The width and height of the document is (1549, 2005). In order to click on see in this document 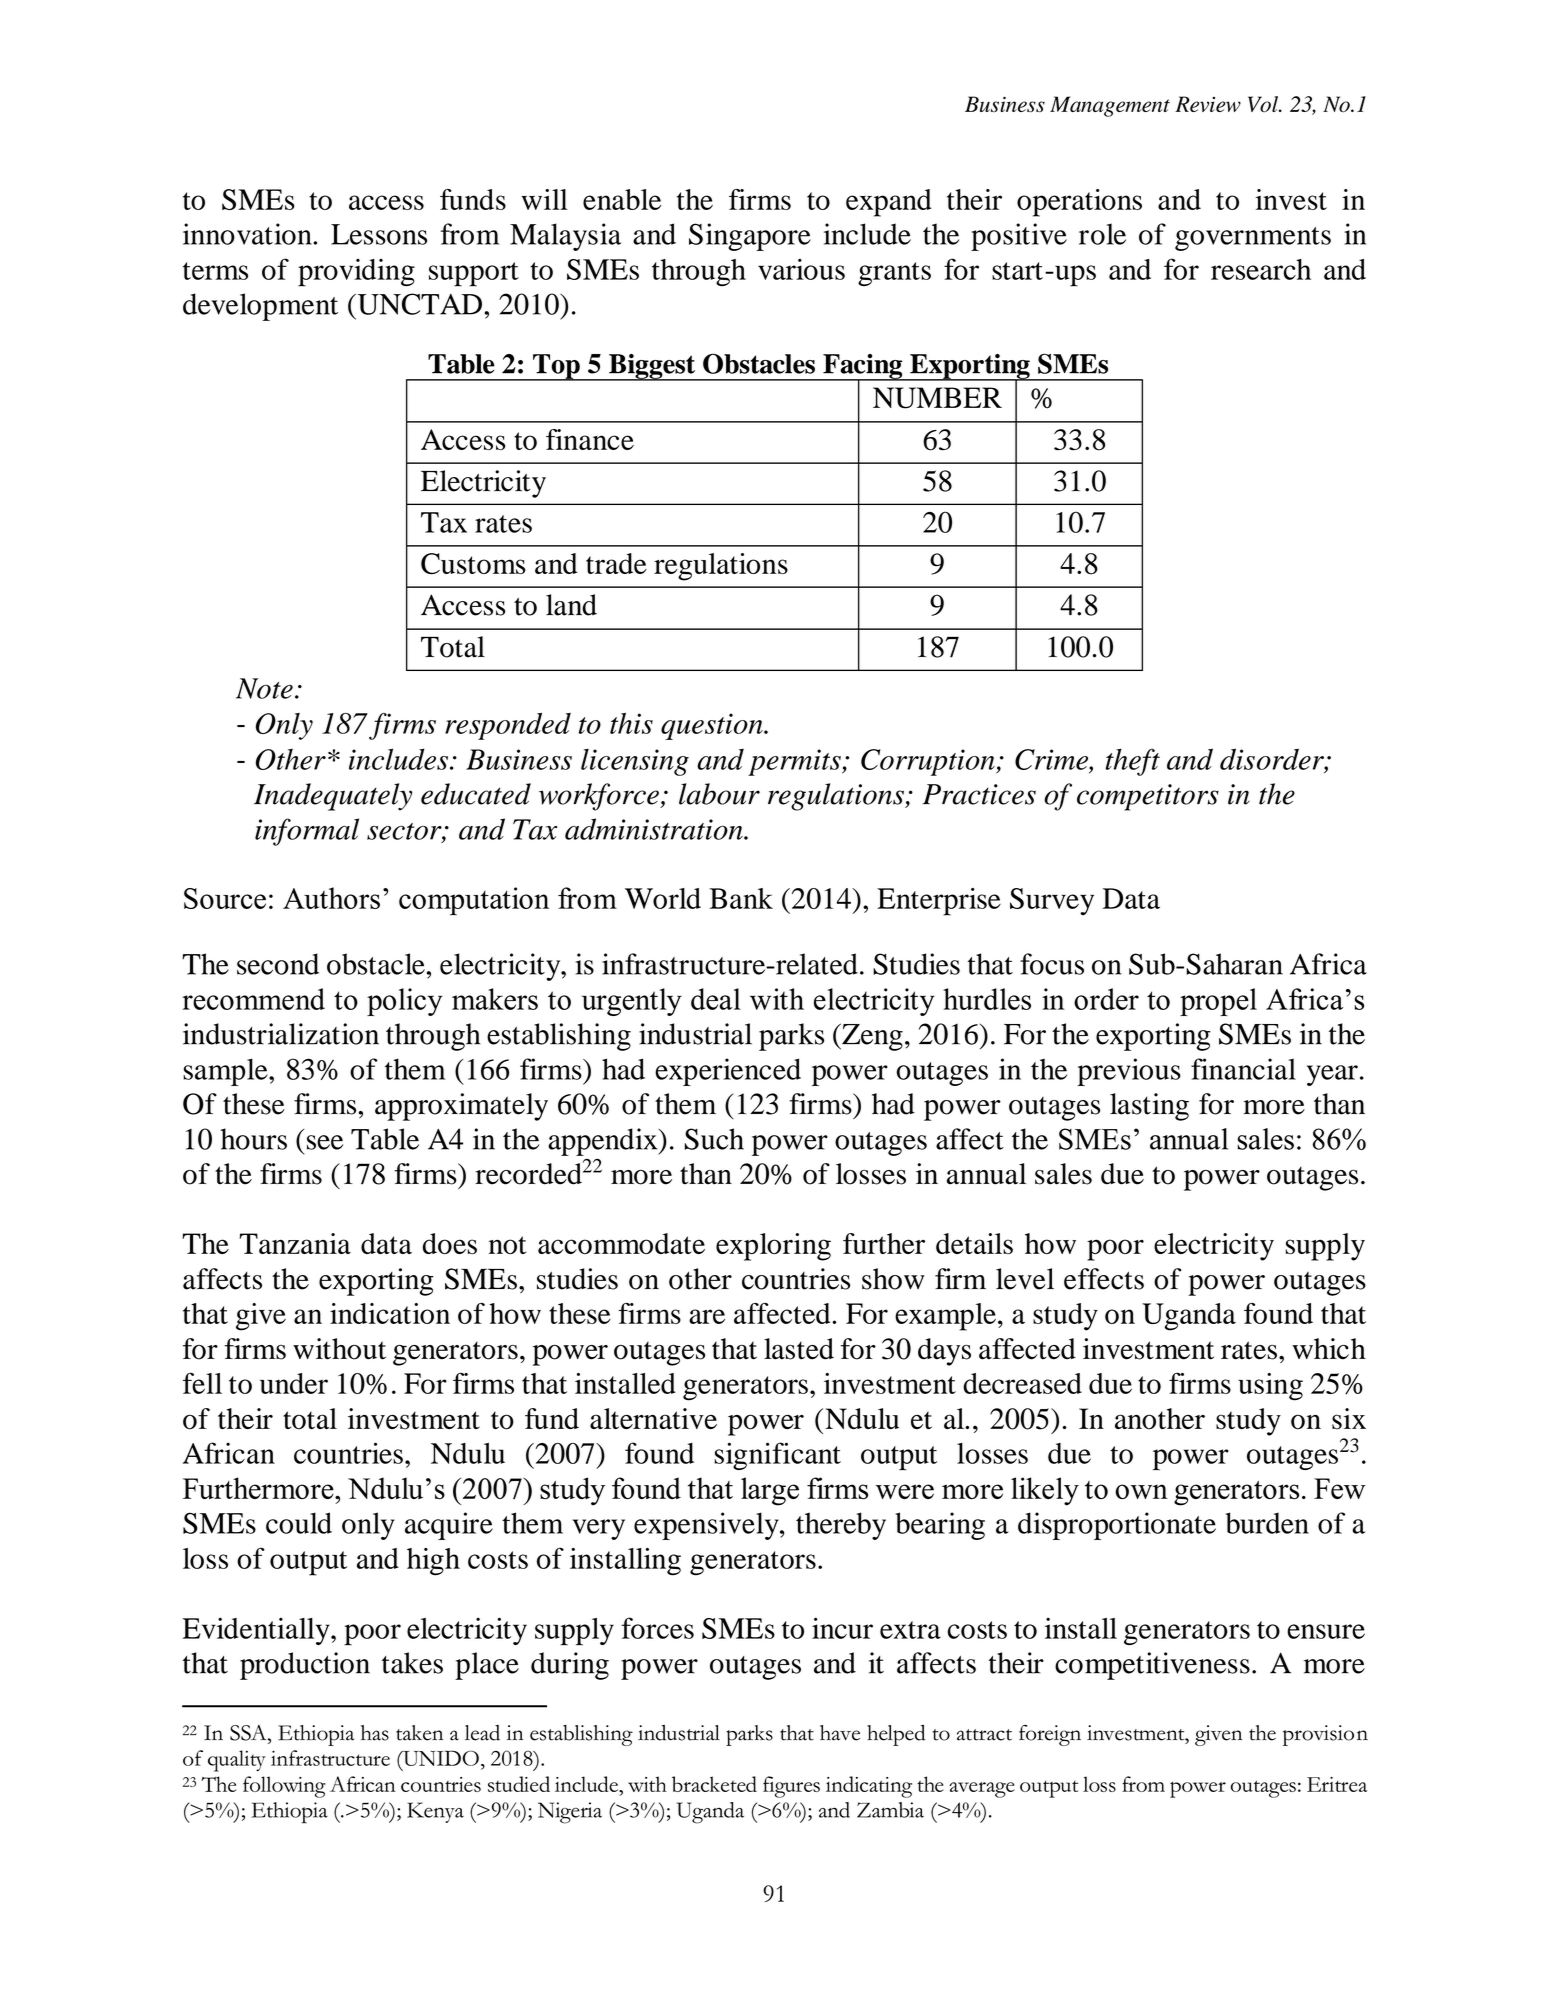, I will do `click(325, 1142)`.
